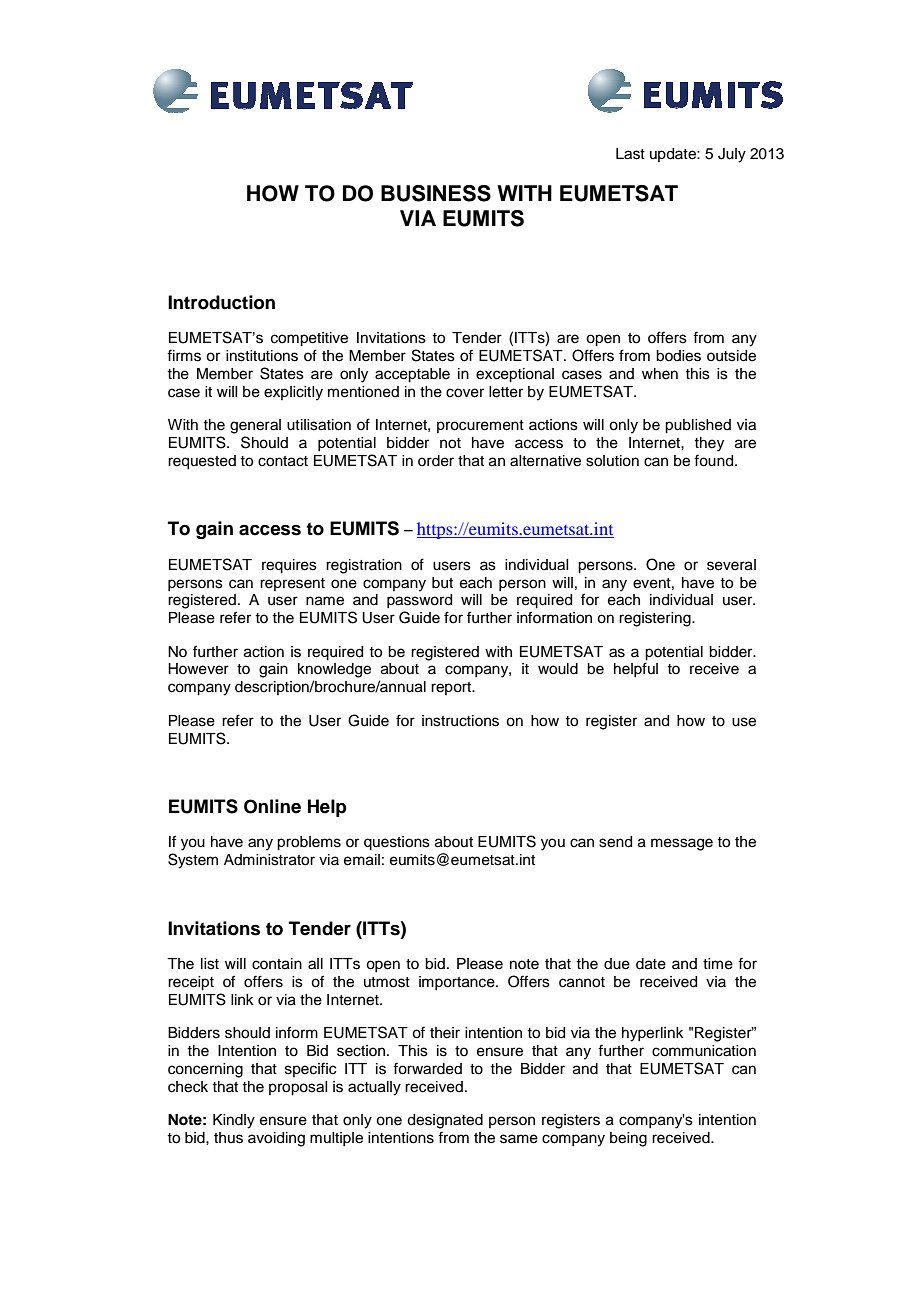 Image resolution: width=924 pixels, height=1308 pixels. What do you see at coordinates (272, 806) in the document?
I see `Online` at bounding box center [272, 806].
